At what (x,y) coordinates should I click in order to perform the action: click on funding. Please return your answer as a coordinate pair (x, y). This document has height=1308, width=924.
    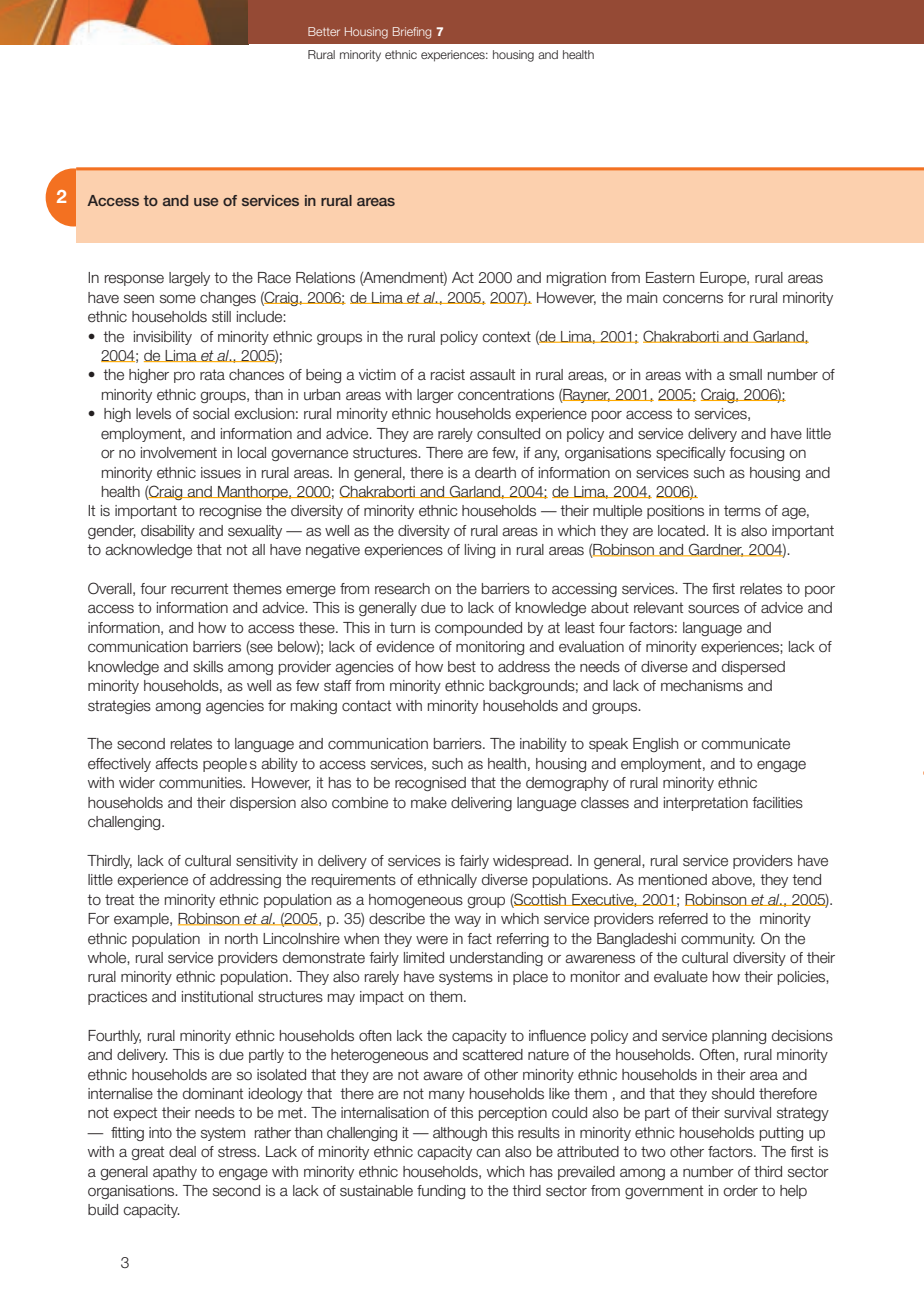
    Looking at the image, I should click on (441, 1192).
